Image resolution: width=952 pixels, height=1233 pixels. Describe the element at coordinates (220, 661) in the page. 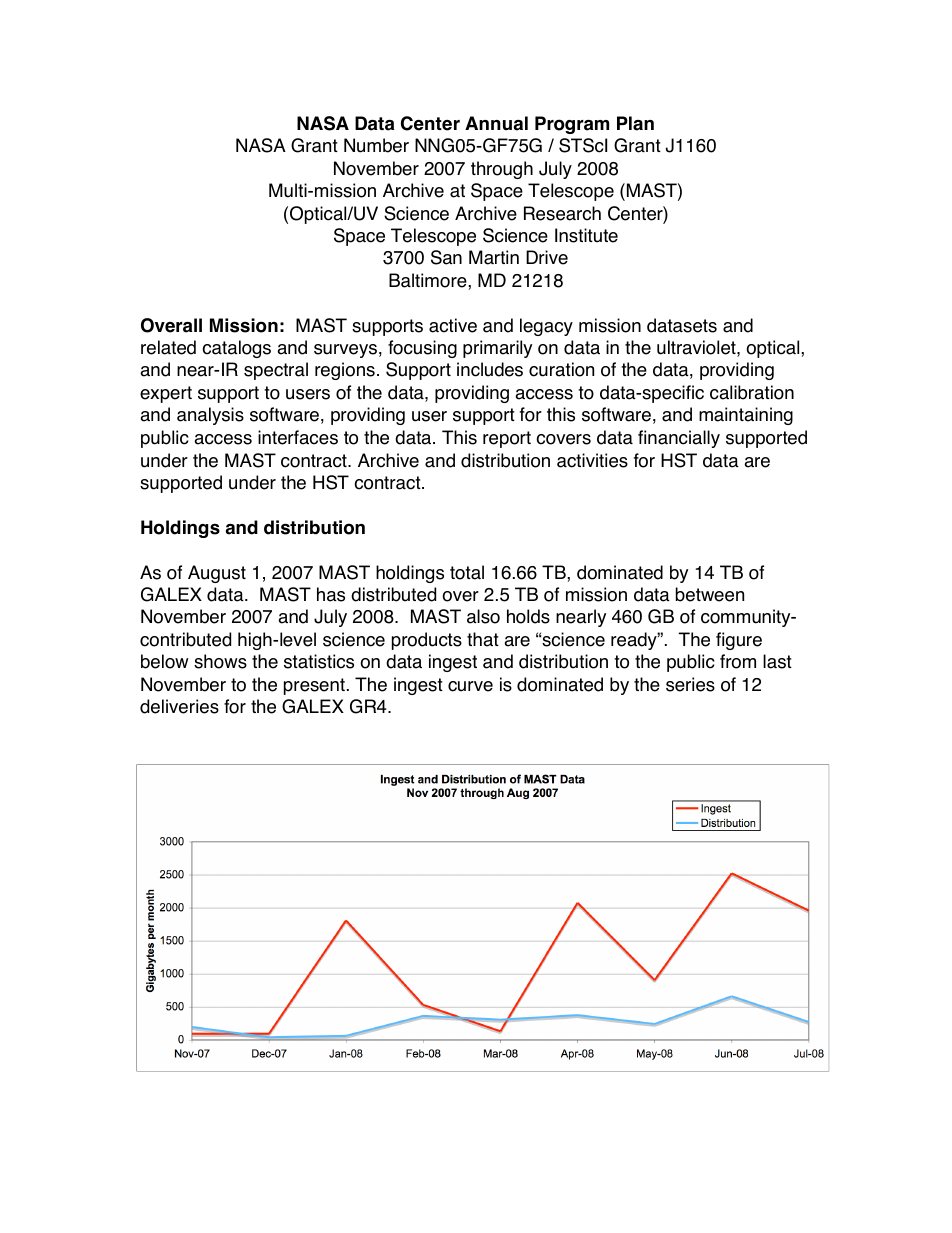

I see `shows` at that location.
